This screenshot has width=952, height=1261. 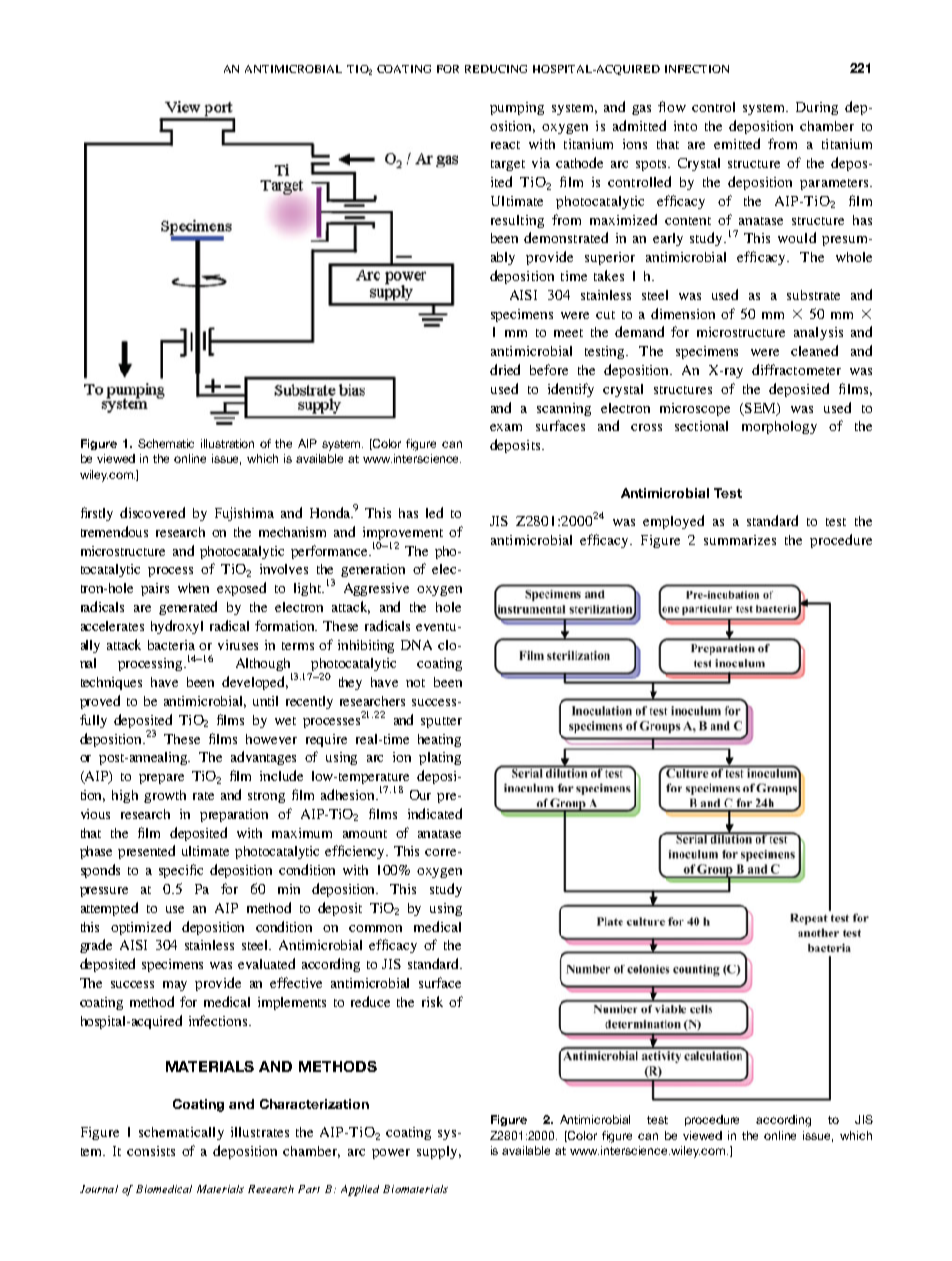 I want to click on consists, so click(x=151, y=1151).
